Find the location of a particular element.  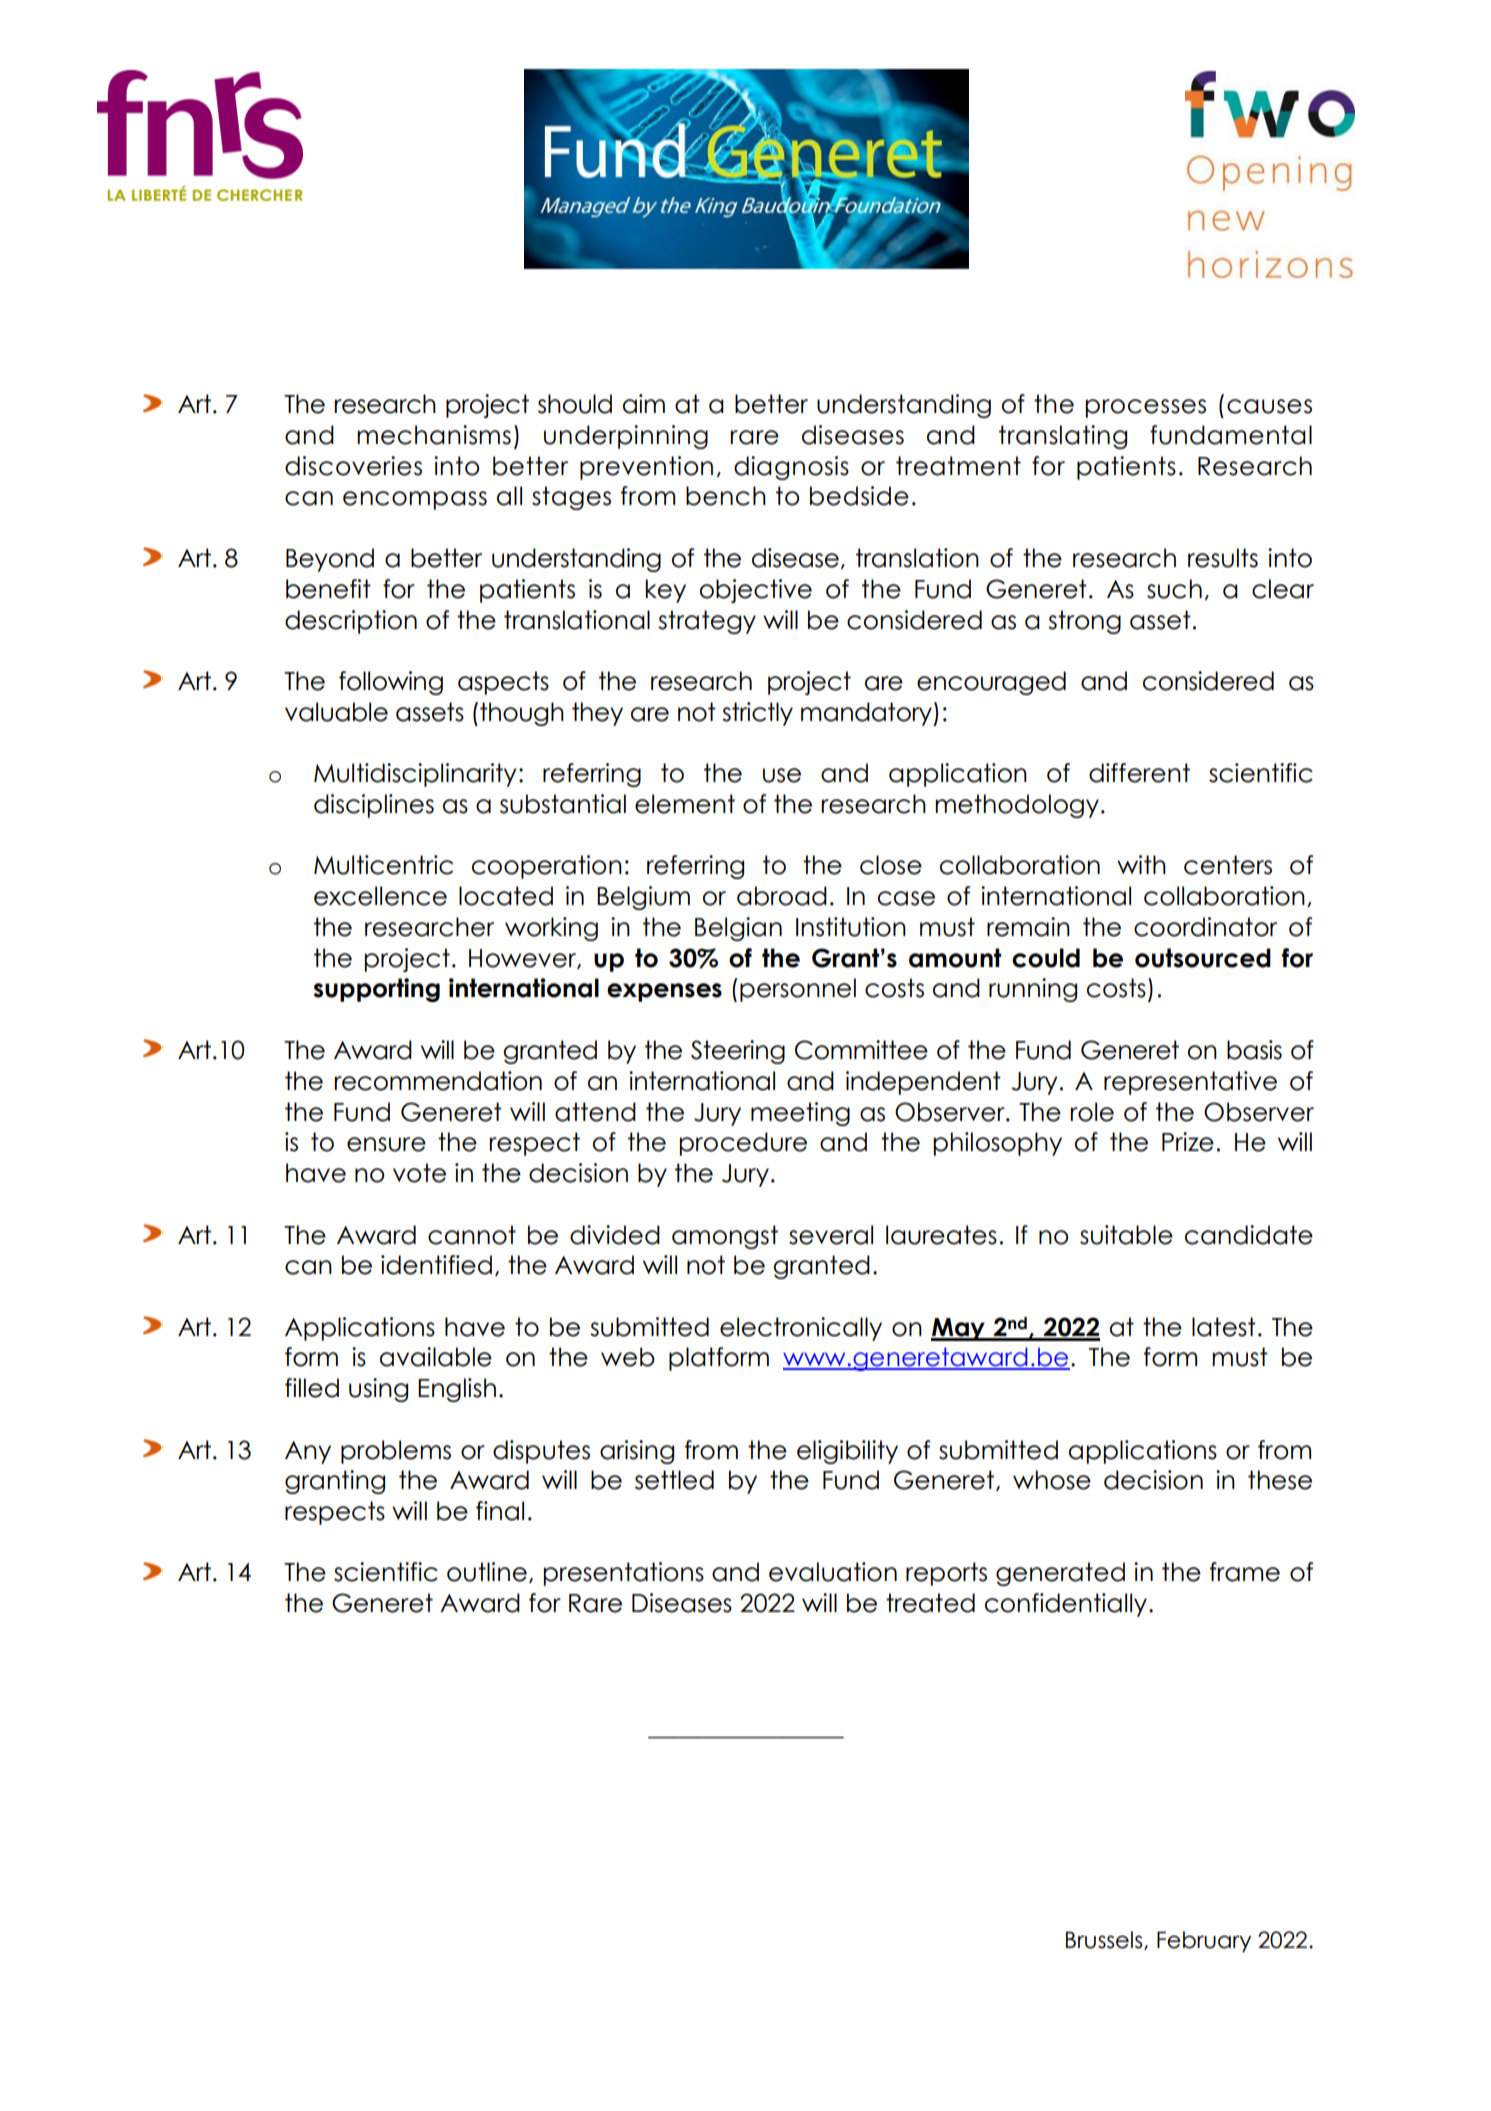

procedure is located at coordinates (743, 1144).
